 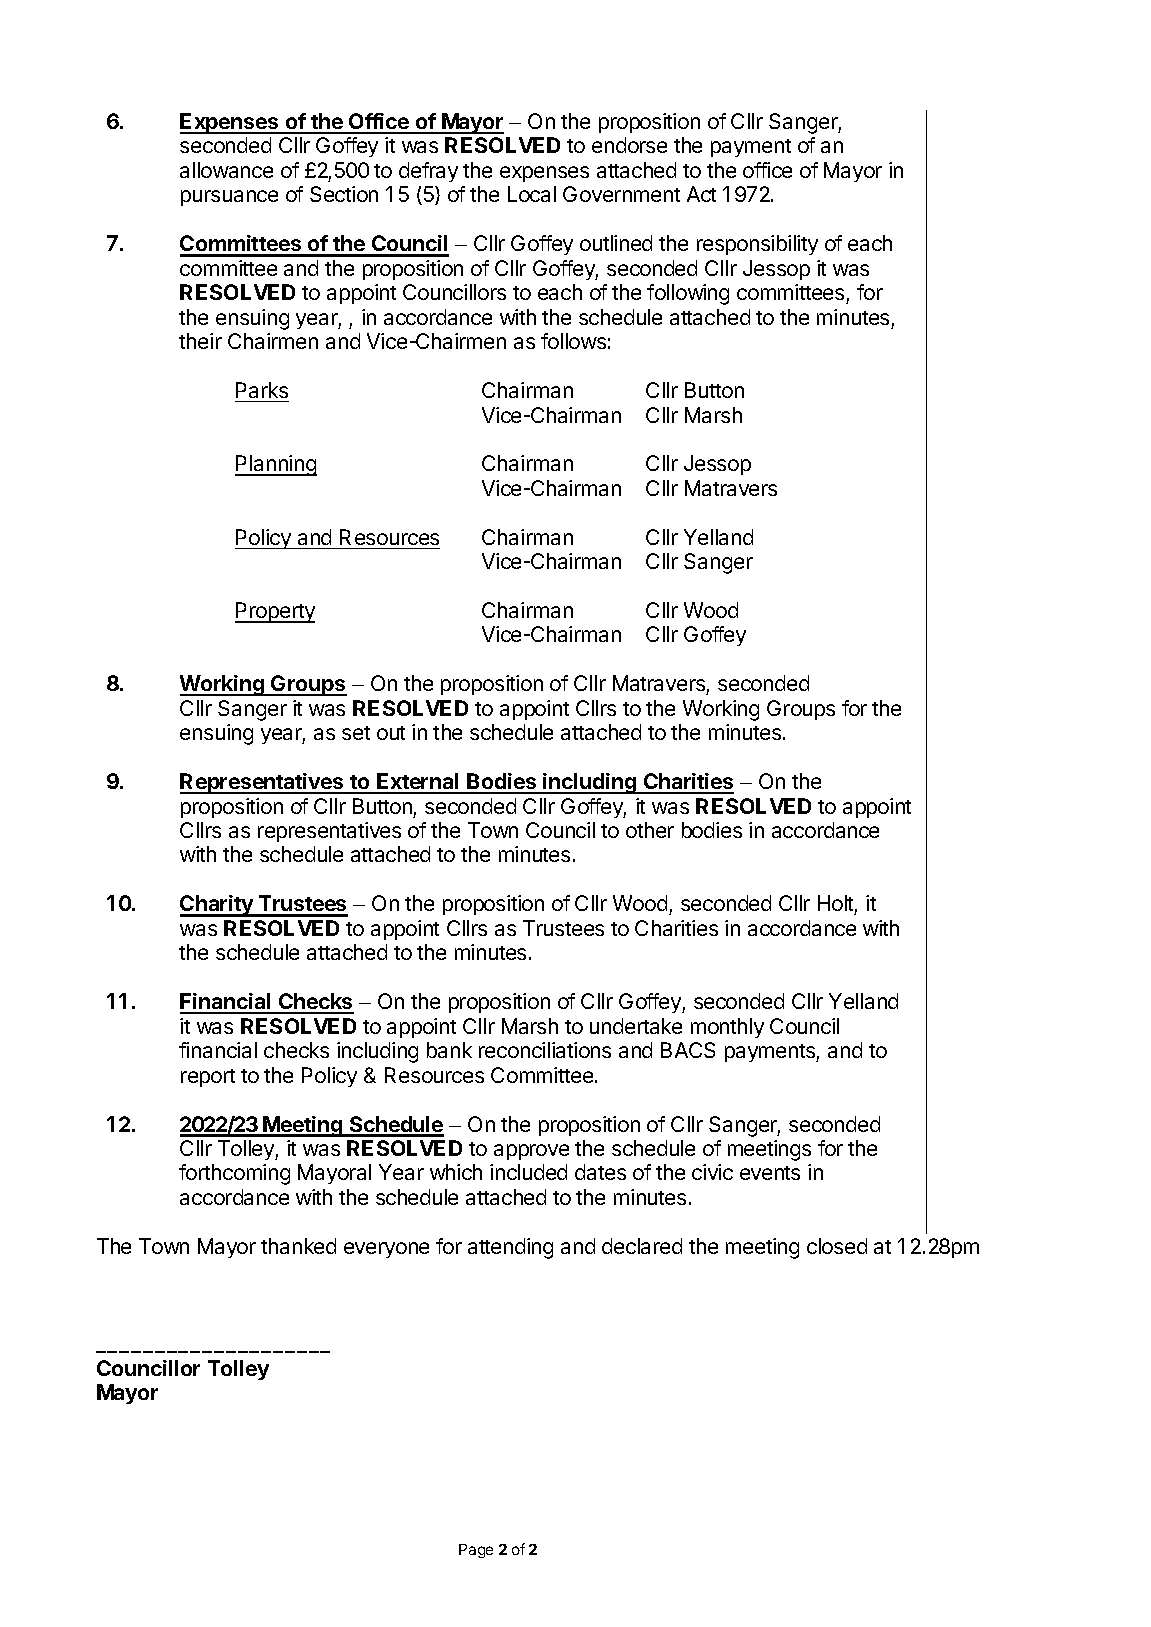 What do you see at coordinates (229, 198) in the page?
I see `pursuance` at bounding box center [229, 198].
